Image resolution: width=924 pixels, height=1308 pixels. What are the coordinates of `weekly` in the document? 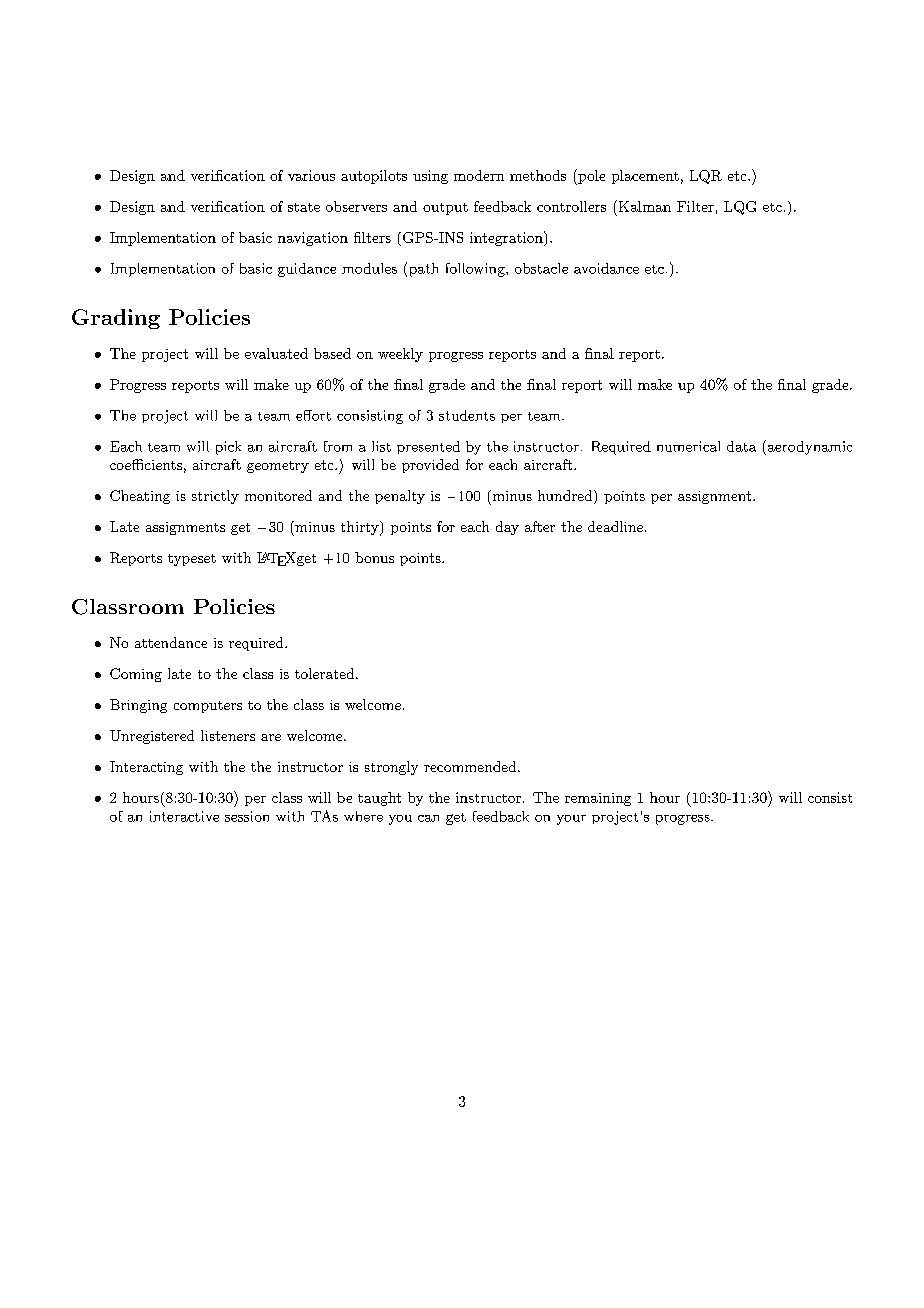 It's located at (400, 355).
